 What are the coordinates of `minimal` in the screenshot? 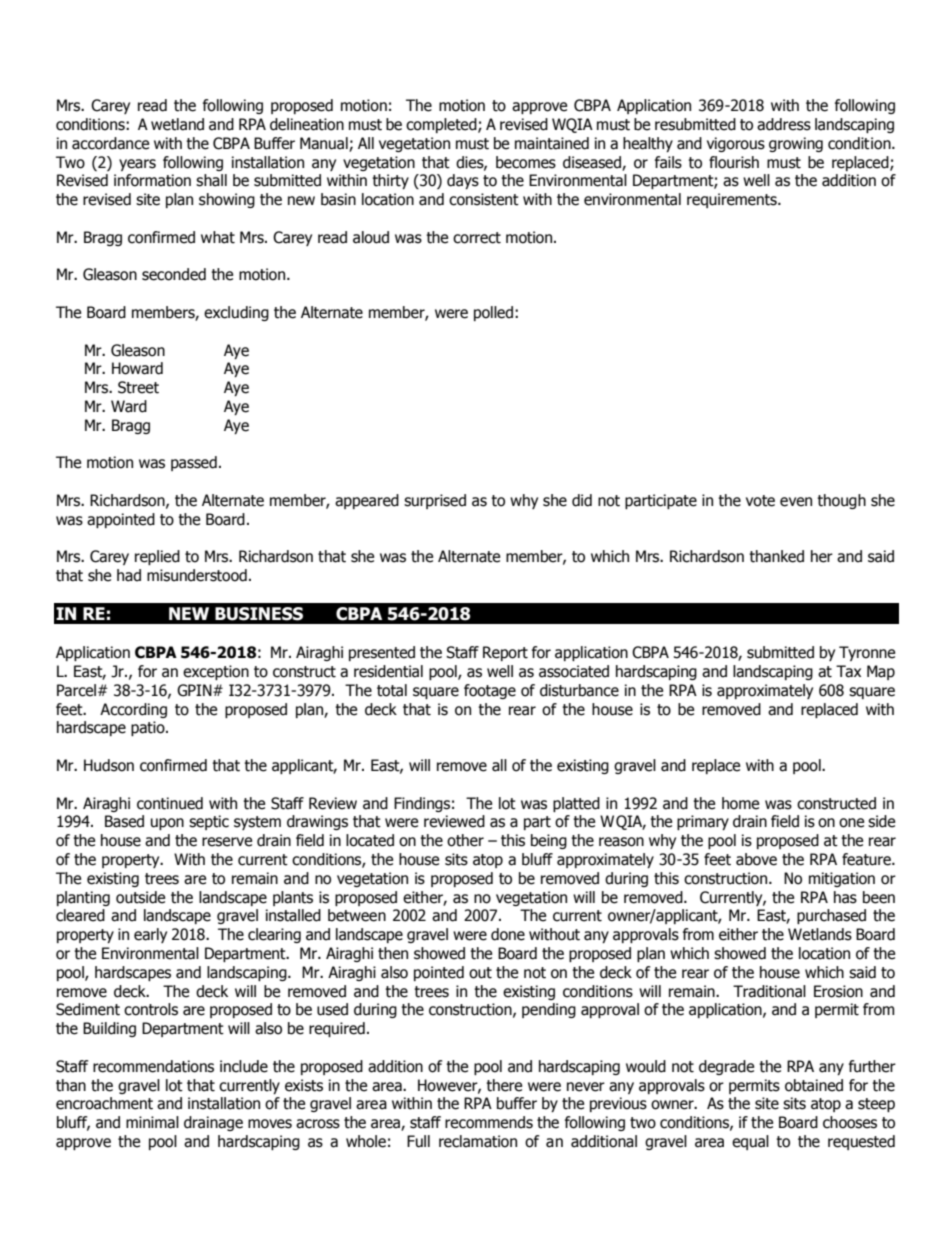 It's located at (152, 1122).
